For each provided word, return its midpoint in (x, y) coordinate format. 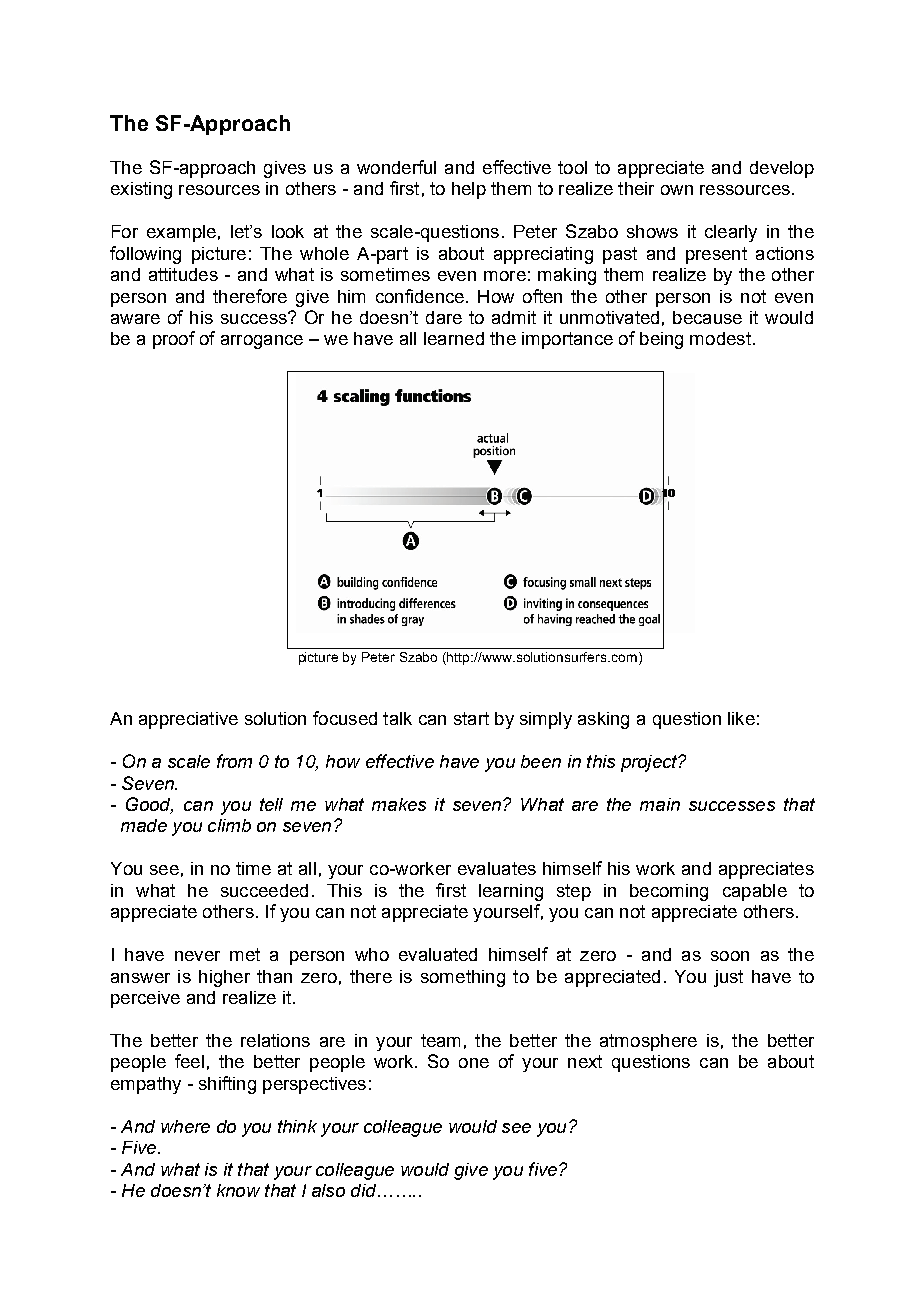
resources (219, 190)
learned (454, 338)
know (238, 1190)
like (741, 718)
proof (174, 340)
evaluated (438, 954)
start (471, 718)
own (677, 190)
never (197, 956)
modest (720, 338)
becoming (669, 892)
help (469, 190)
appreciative (188, 720)
